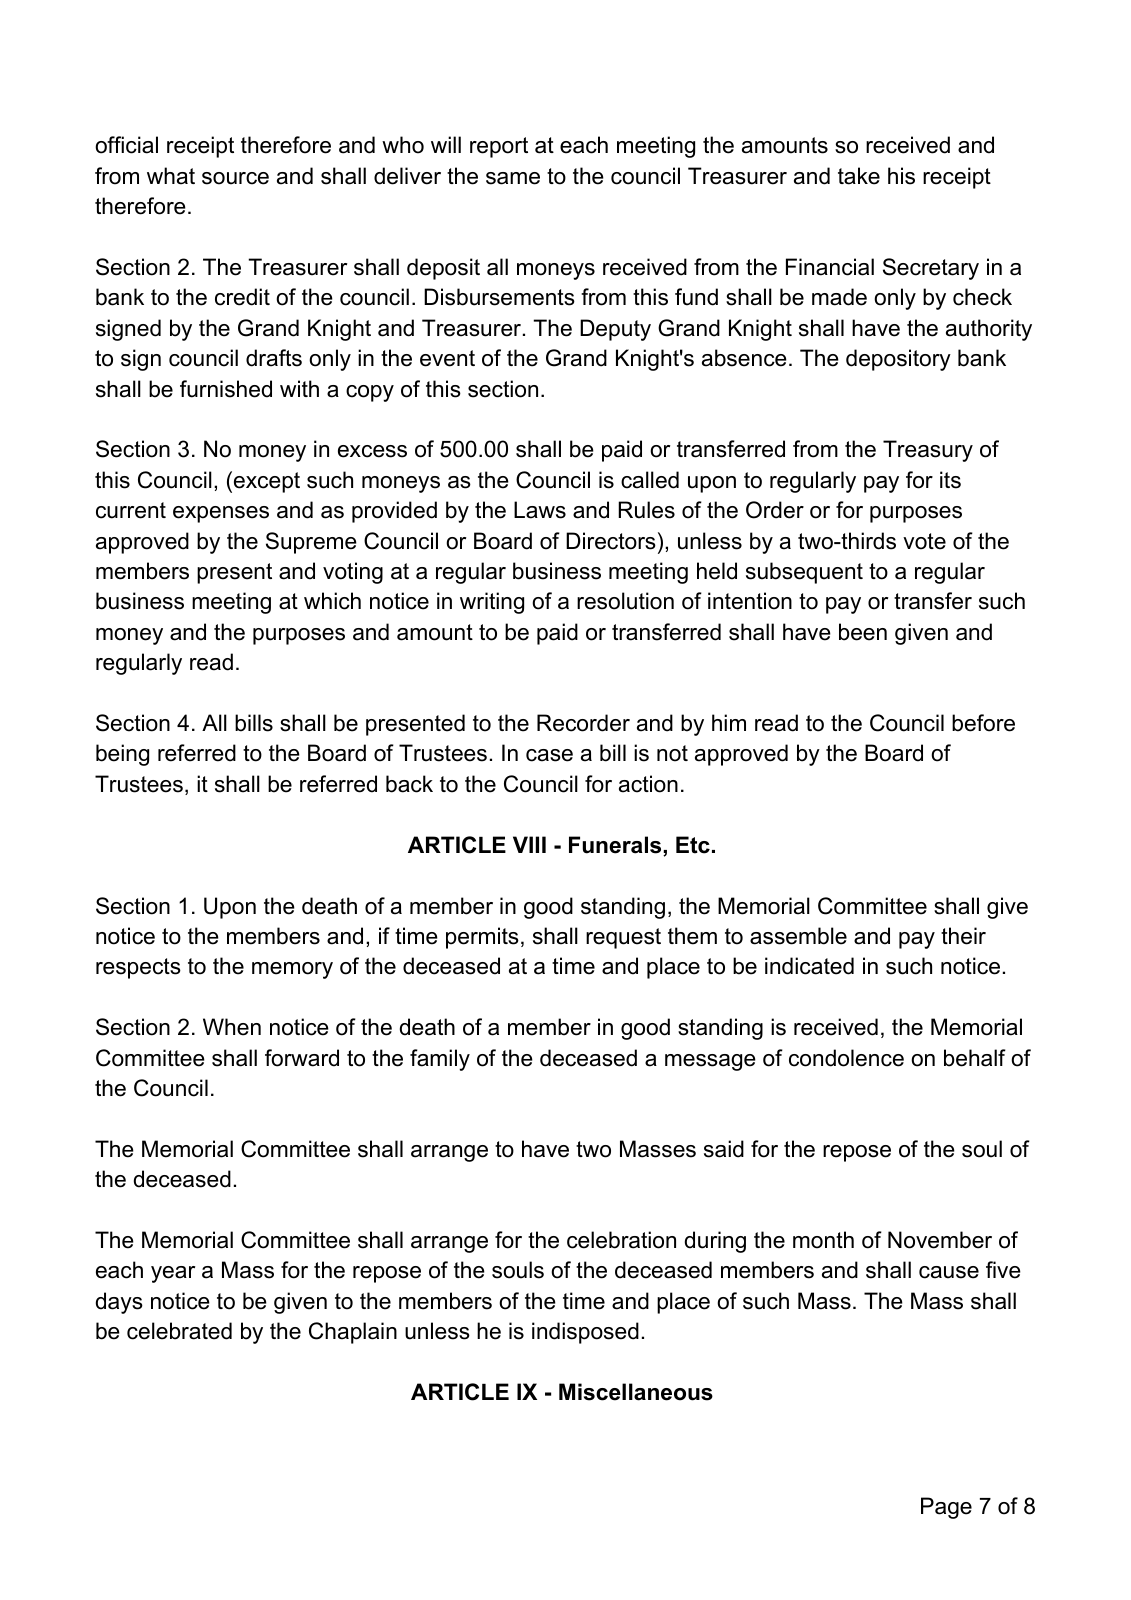 The height and width of the screenshot is (1600, 1131). What do you see at coordinates (440, 1060) in the screenshot?
I see `family` at bounding box center [440, 1060].
